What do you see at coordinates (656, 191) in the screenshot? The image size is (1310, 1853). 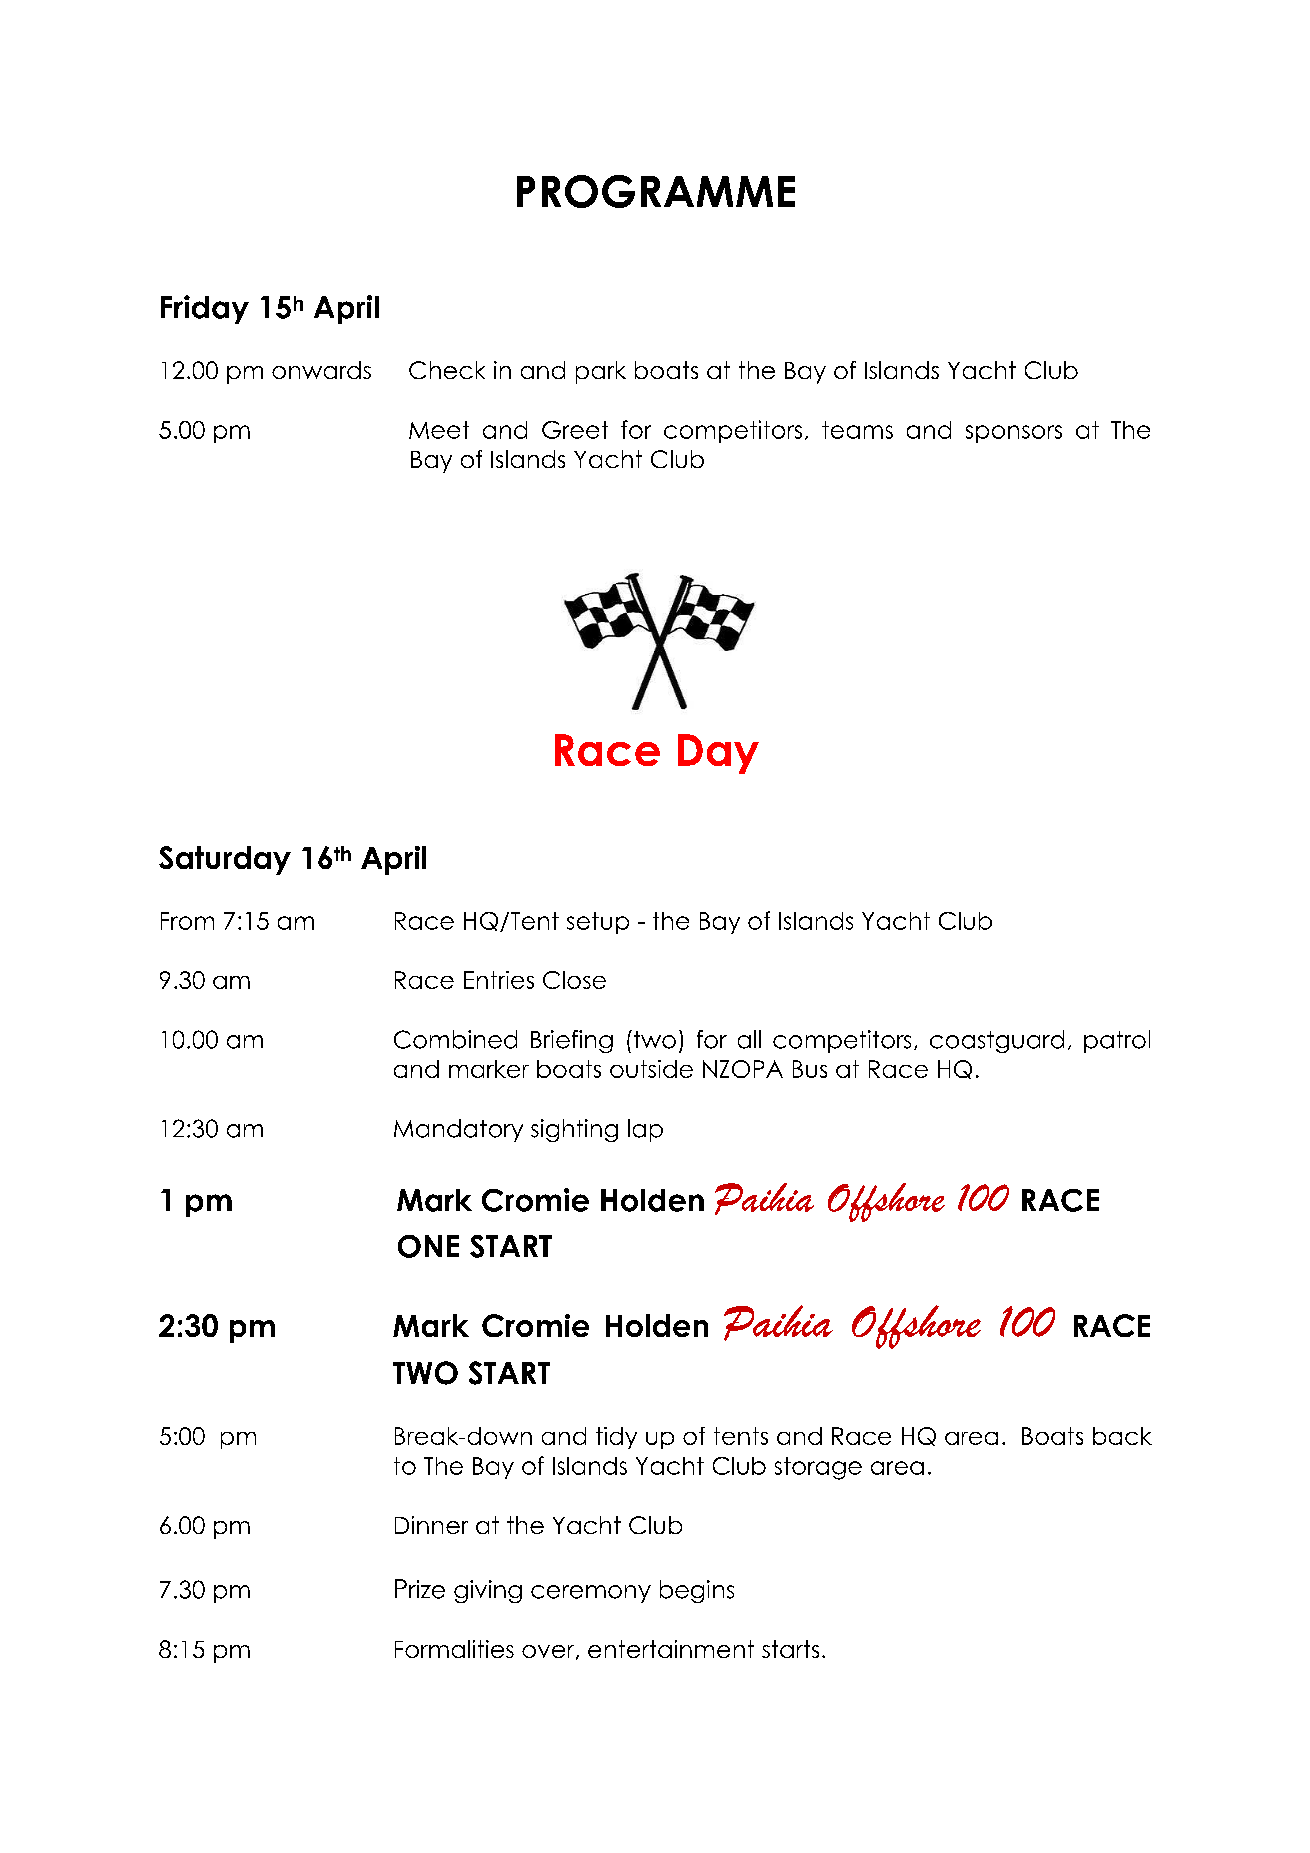 I see `PROGRAMME` at bounding box center [656, 191].
